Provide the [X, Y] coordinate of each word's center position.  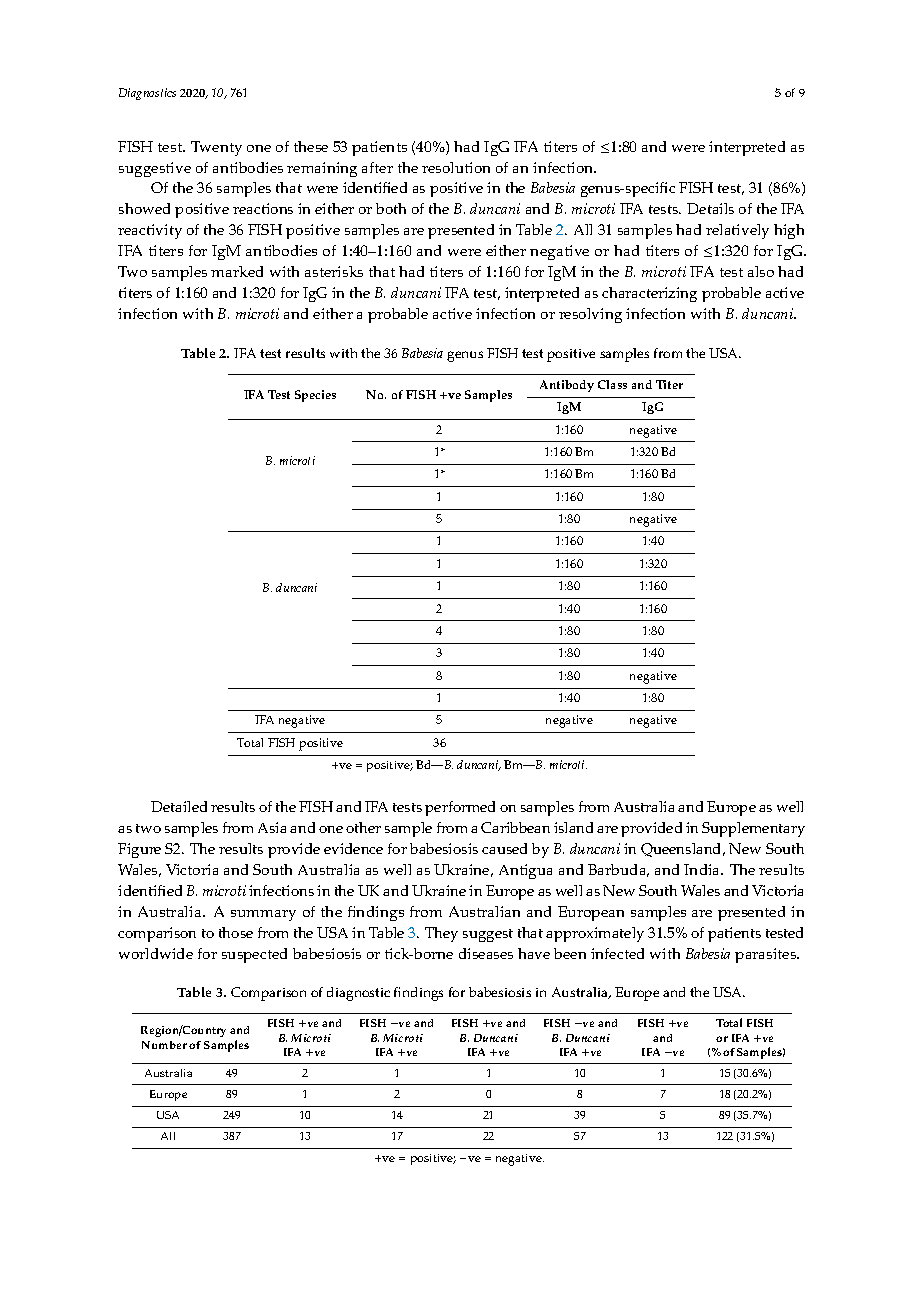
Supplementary [753, 829]
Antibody [567, 386]
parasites [767, 955]
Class [612, 384]
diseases [486, 953]
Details [710, 208]
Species [315, 396]
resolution [456, 167]
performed [460, 808]
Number [164, 1045]
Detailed [179, 806]
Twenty [216, 148]
